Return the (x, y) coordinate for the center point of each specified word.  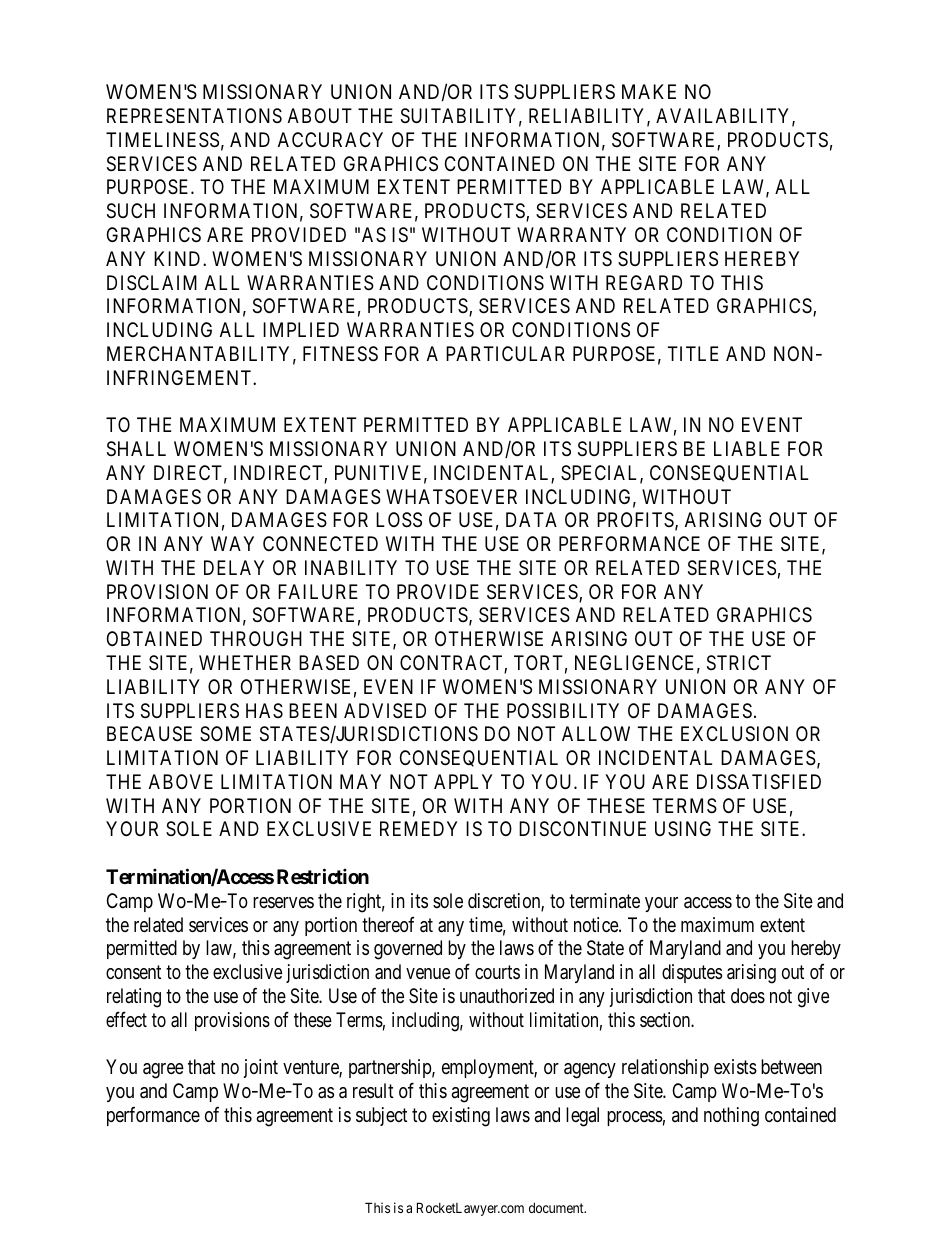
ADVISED (385, 711)
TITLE (693, 353)
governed (408, 950)
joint (260, 1068)
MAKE (649, 91)
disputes (692, 973)
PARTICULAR (505, 353)
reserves (283, 902)
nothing (731, 1117)
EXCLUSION (734, 734)
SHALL (136, 449)
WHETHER (245, 662)
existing (461, 1117)
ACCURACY (330, 139)
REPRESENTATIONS (194, 116)
